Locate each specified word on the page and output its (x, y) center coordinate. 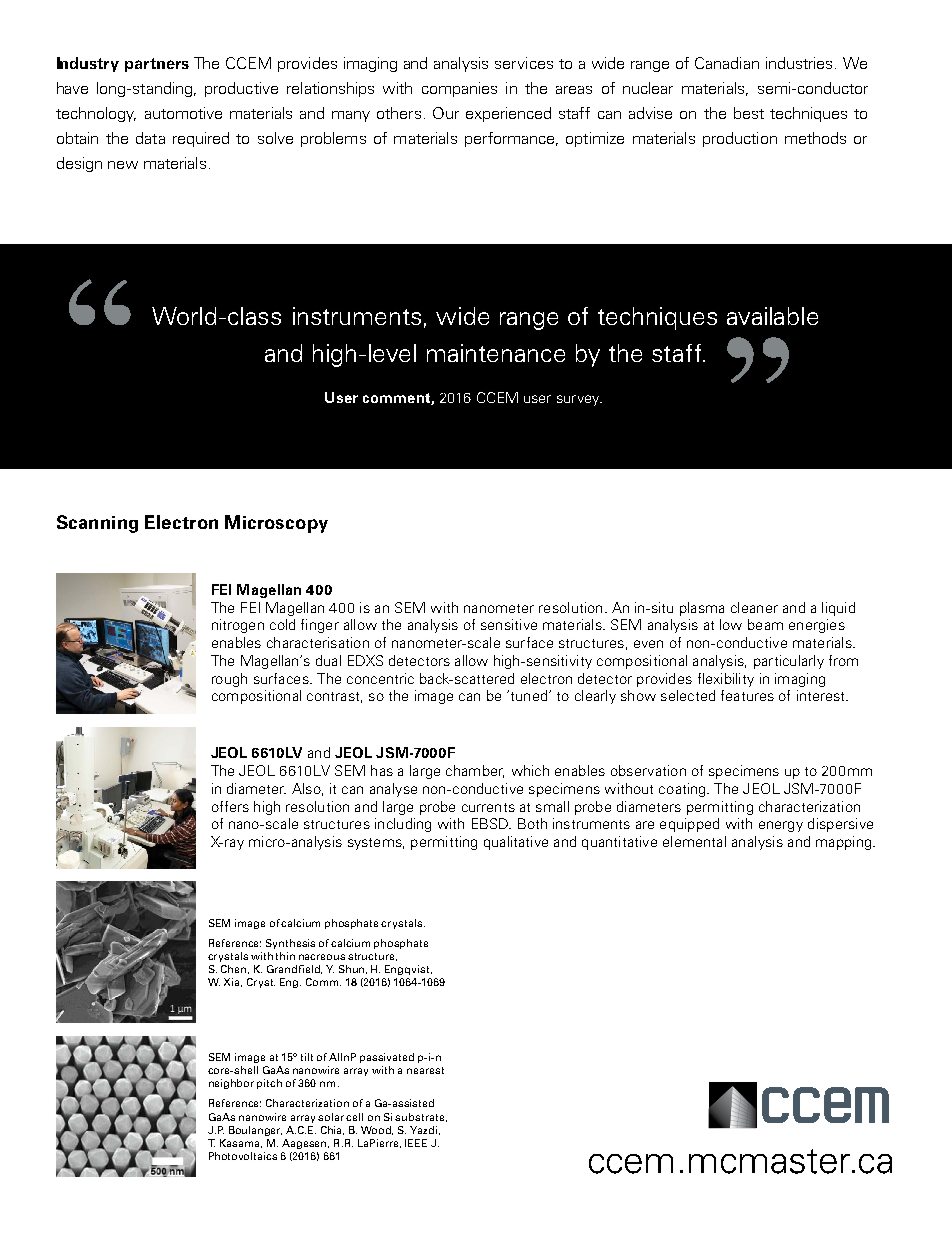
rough (229, 680)
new (123, 165)
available (772, 316)
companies (459, 89)
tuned (529, 695)
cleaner (754, 607)
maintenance (496, 353)
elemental (694, 841)
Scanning (97, 524)
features (747, 695)
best (749, 113)
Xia (233, 982)
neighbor (231, 1084)
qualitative (516, 843)
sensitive (509, 624)
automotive (183, 113)
